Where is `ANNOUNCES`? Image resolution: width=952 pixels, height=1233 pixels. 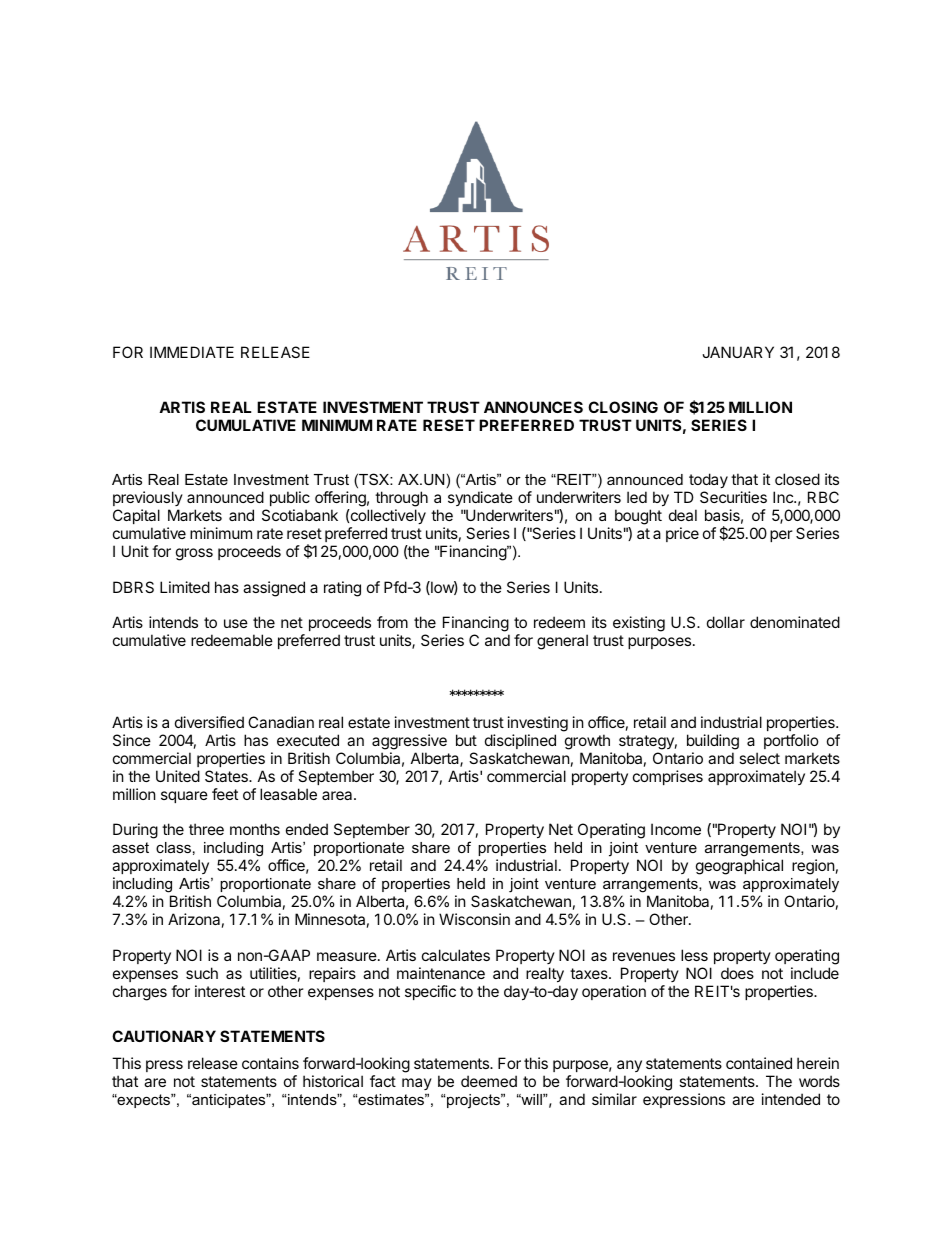
ANNOUNCES is located at coordinates (533, 407).
